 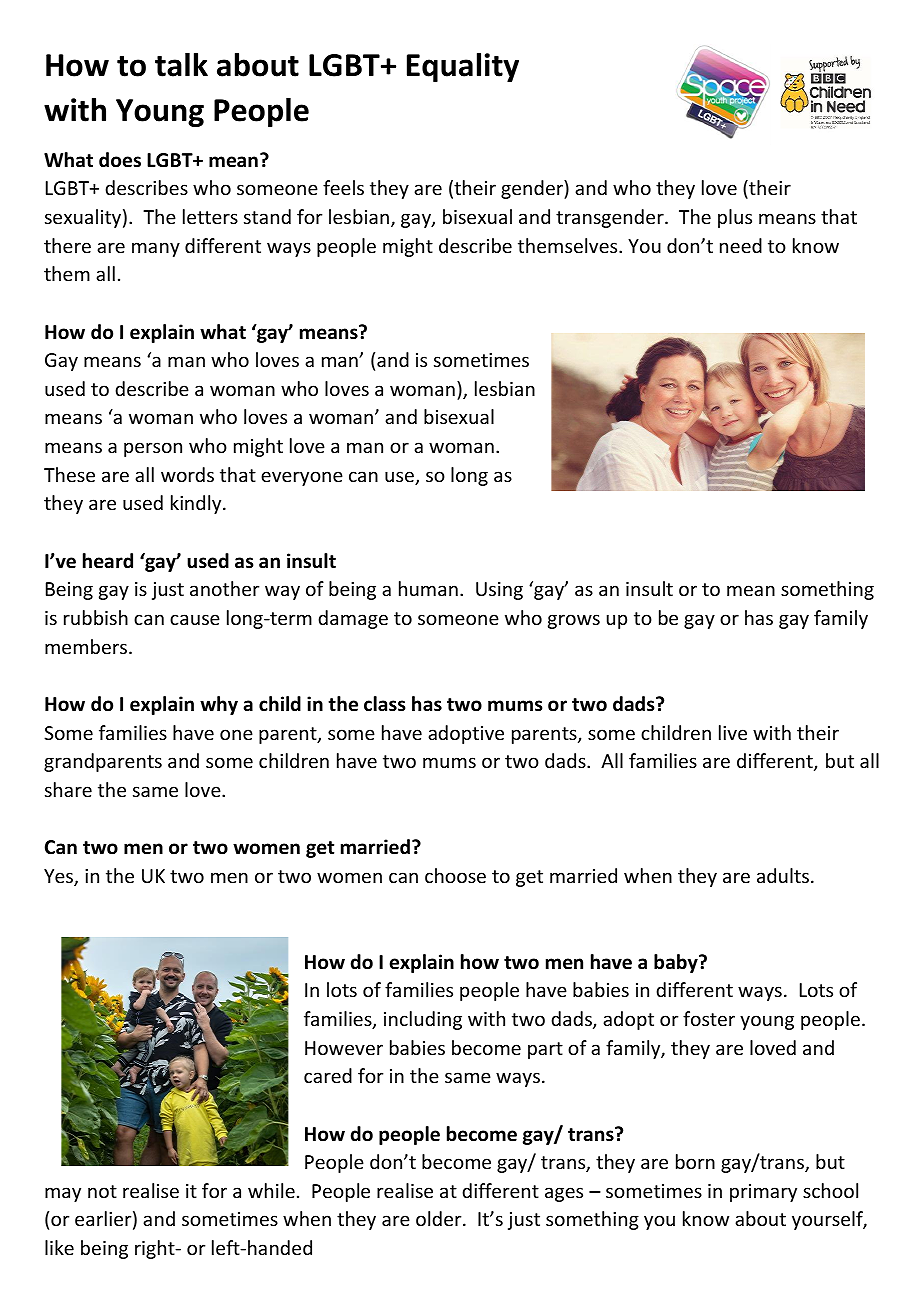 I want to click on may, so click(x=63, y=1194).
